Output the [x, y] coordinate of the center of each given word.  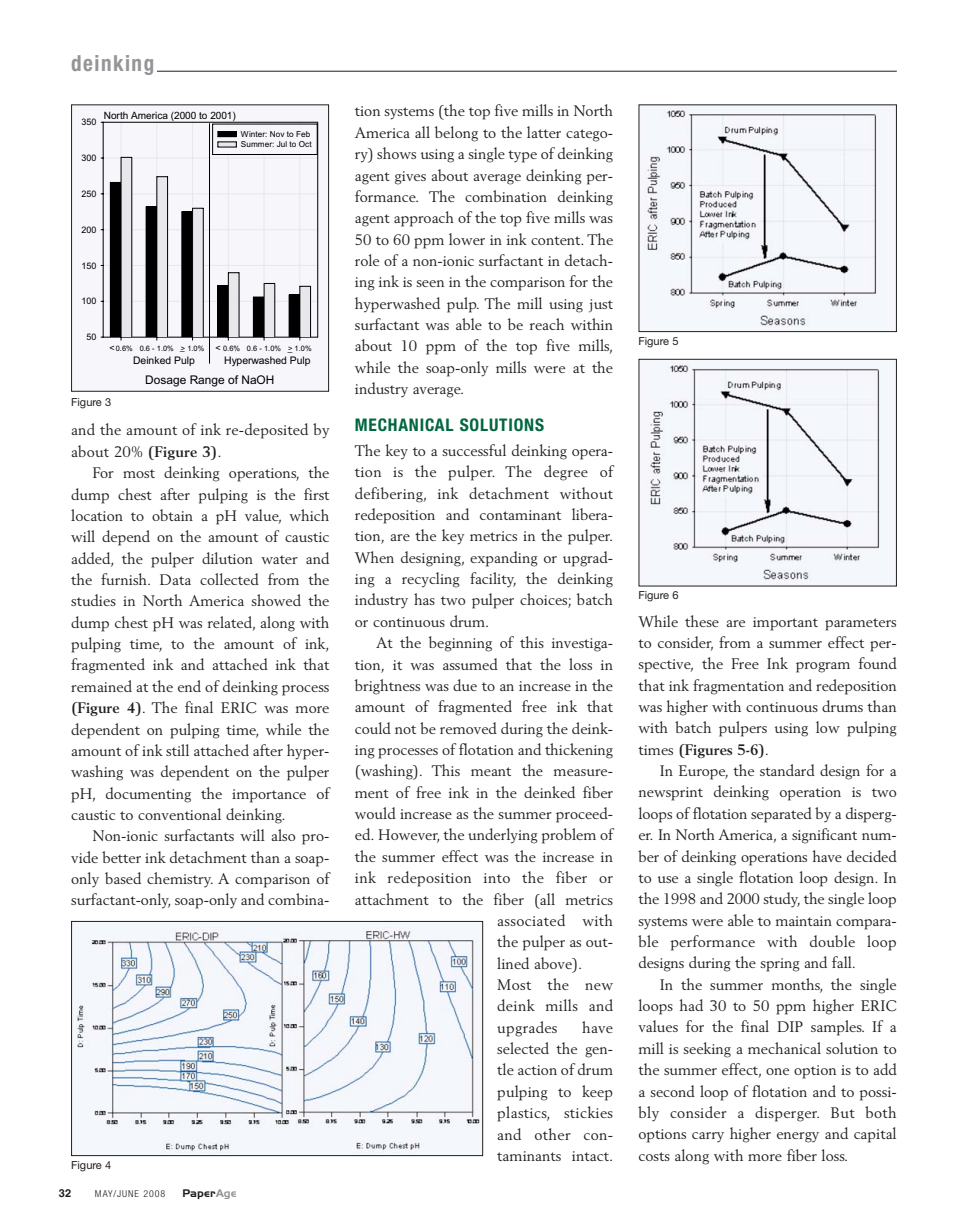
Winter [253, 134]
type [522, 156]
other [553, 1134]
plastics [523, 1114]
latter [544, 132]
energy [798, 1137]
